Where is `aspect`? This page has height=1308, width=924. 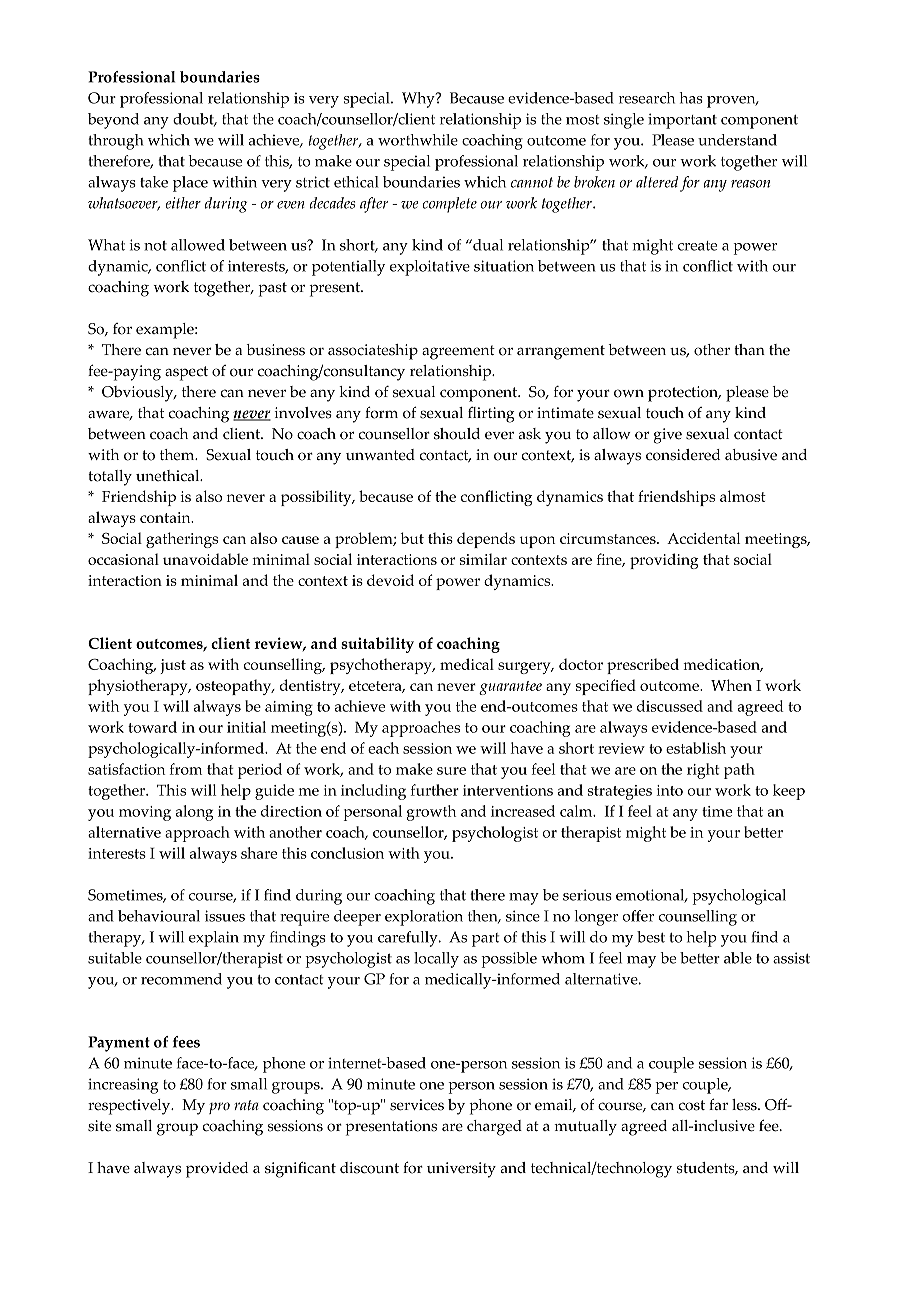
aspect is located at coordinates (186, 373).
